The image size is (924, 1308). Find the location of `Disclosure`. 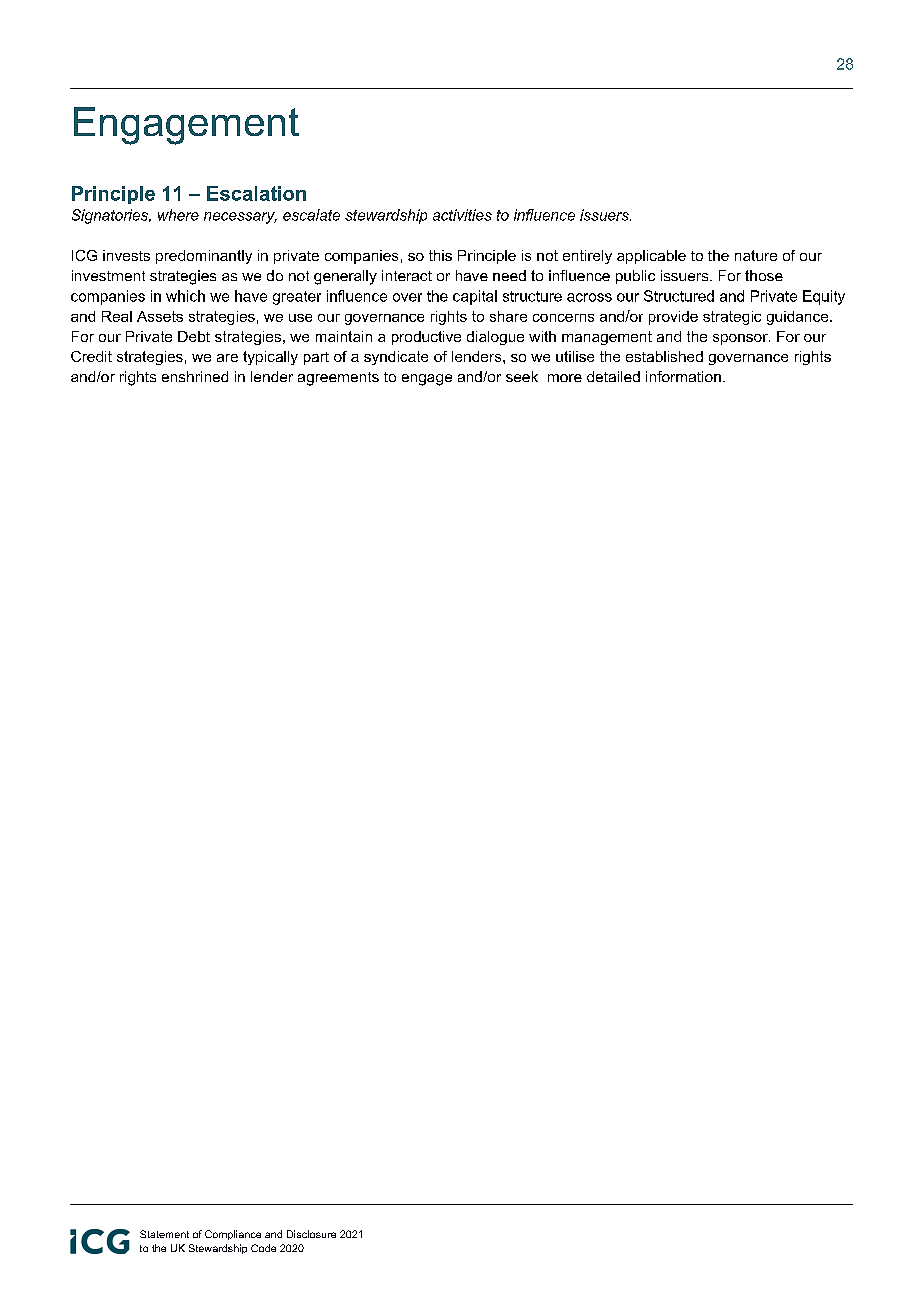

Disclosure is located at coordinates (311, 1234).
